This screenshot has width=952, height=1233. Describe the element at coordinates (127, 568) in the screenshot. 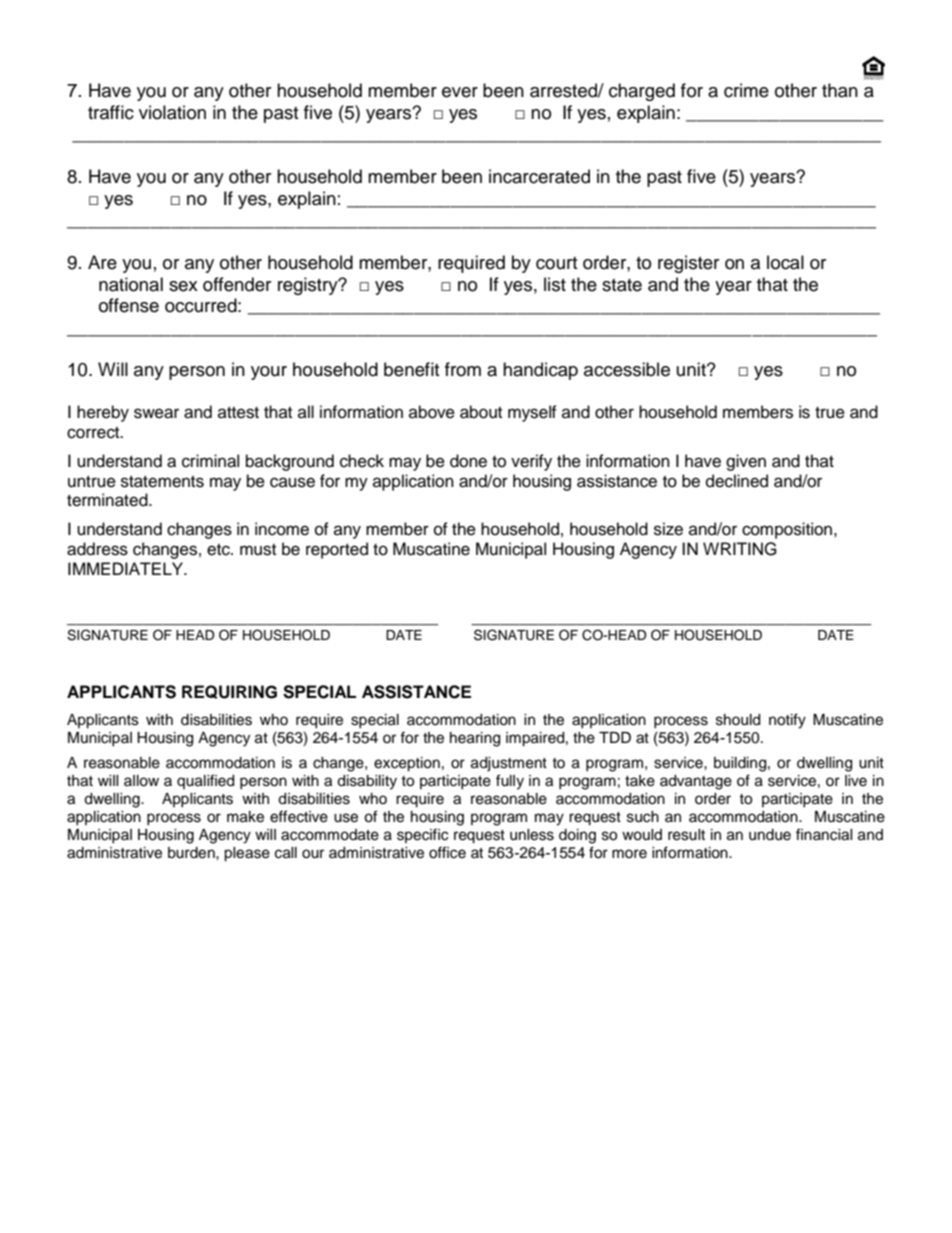

I see `IMMEDIATELY` at that location.
